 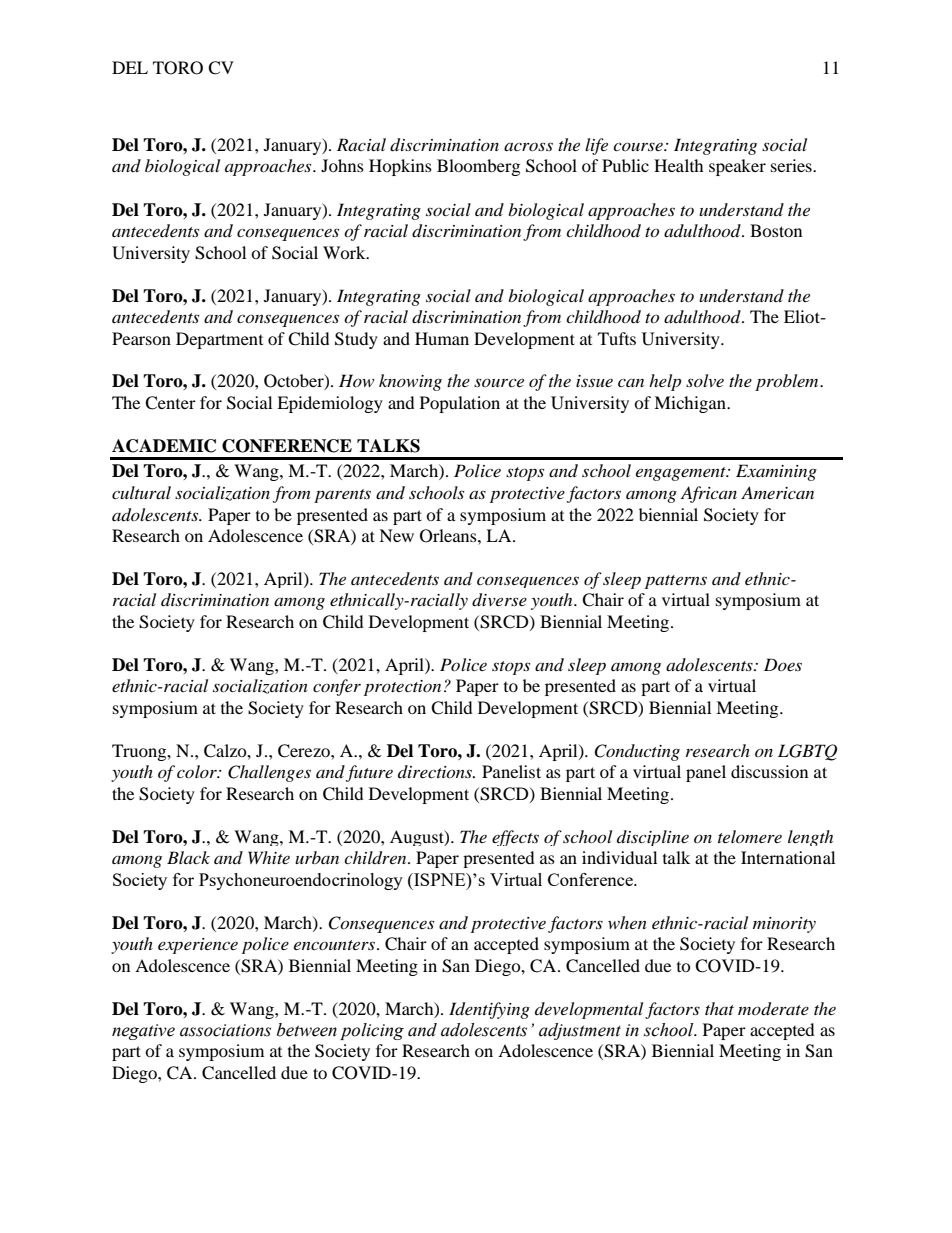 What do you see at coordinates (478, 167) in the screenshot?
I see `Bloomberg` at bounding box center [478, 167].
